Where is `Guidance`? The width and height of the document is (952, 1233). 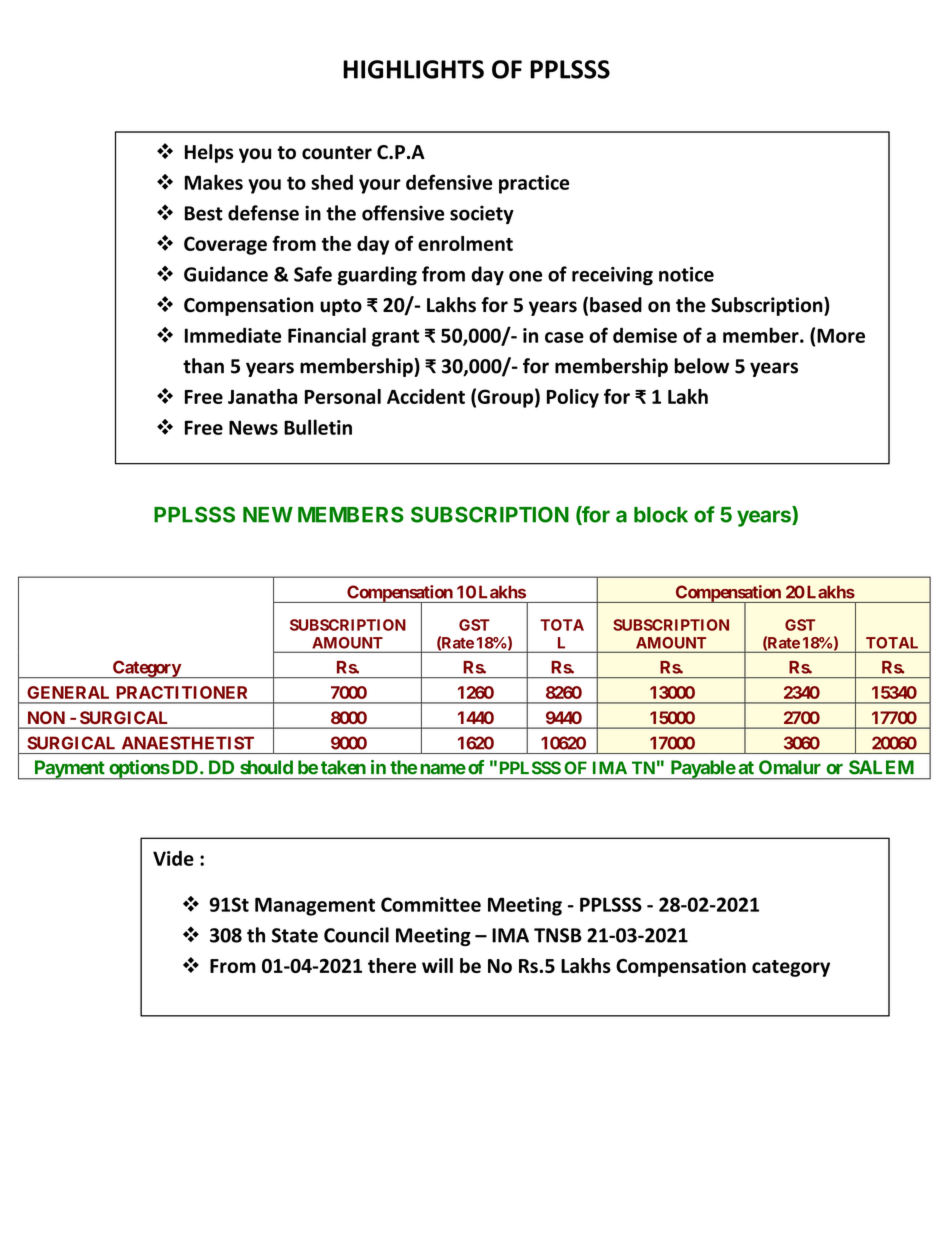
Guidance is located at coordinates (226, 274).
